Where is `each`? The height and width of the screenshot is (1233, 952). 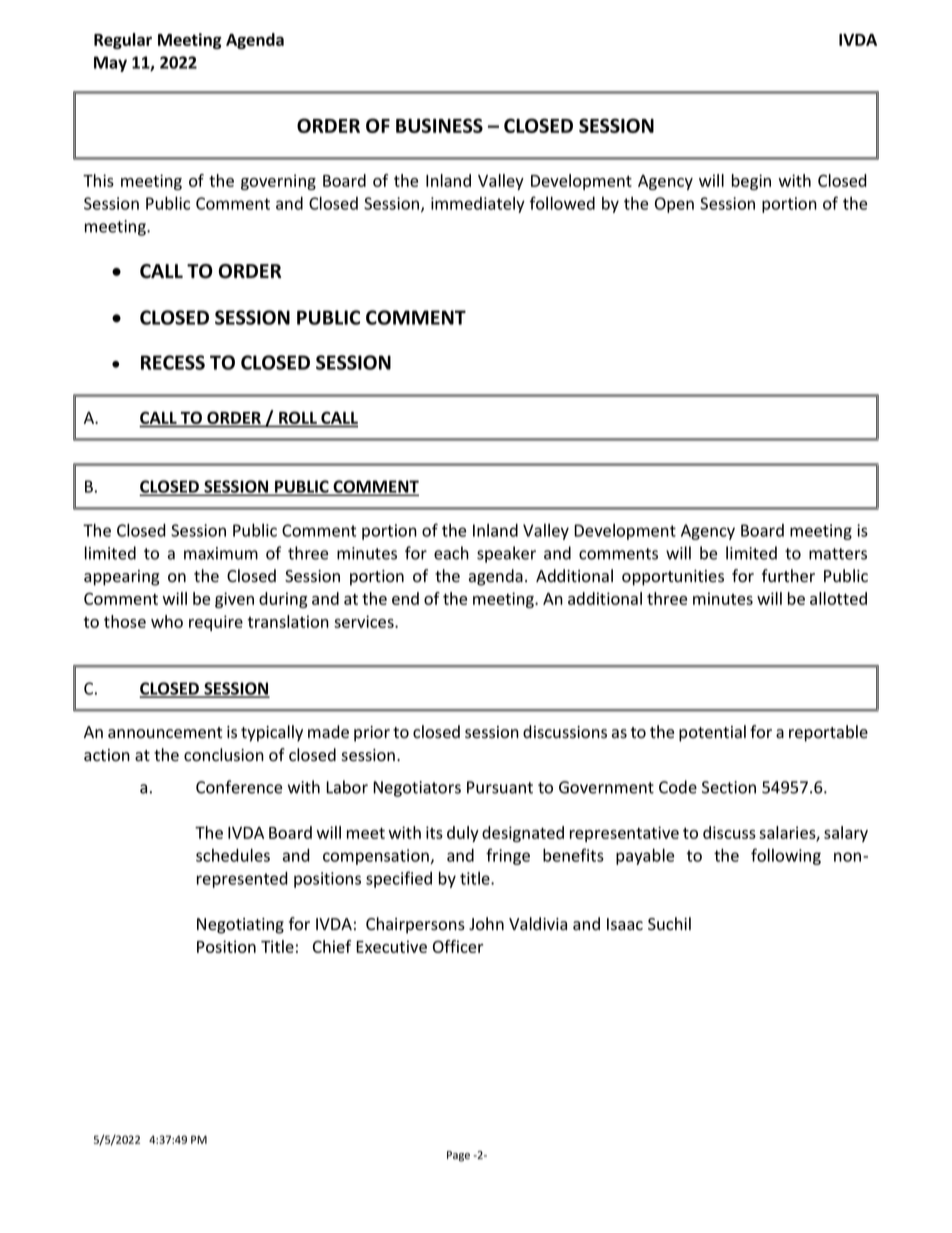 each is located at coordinates (451, 553).
